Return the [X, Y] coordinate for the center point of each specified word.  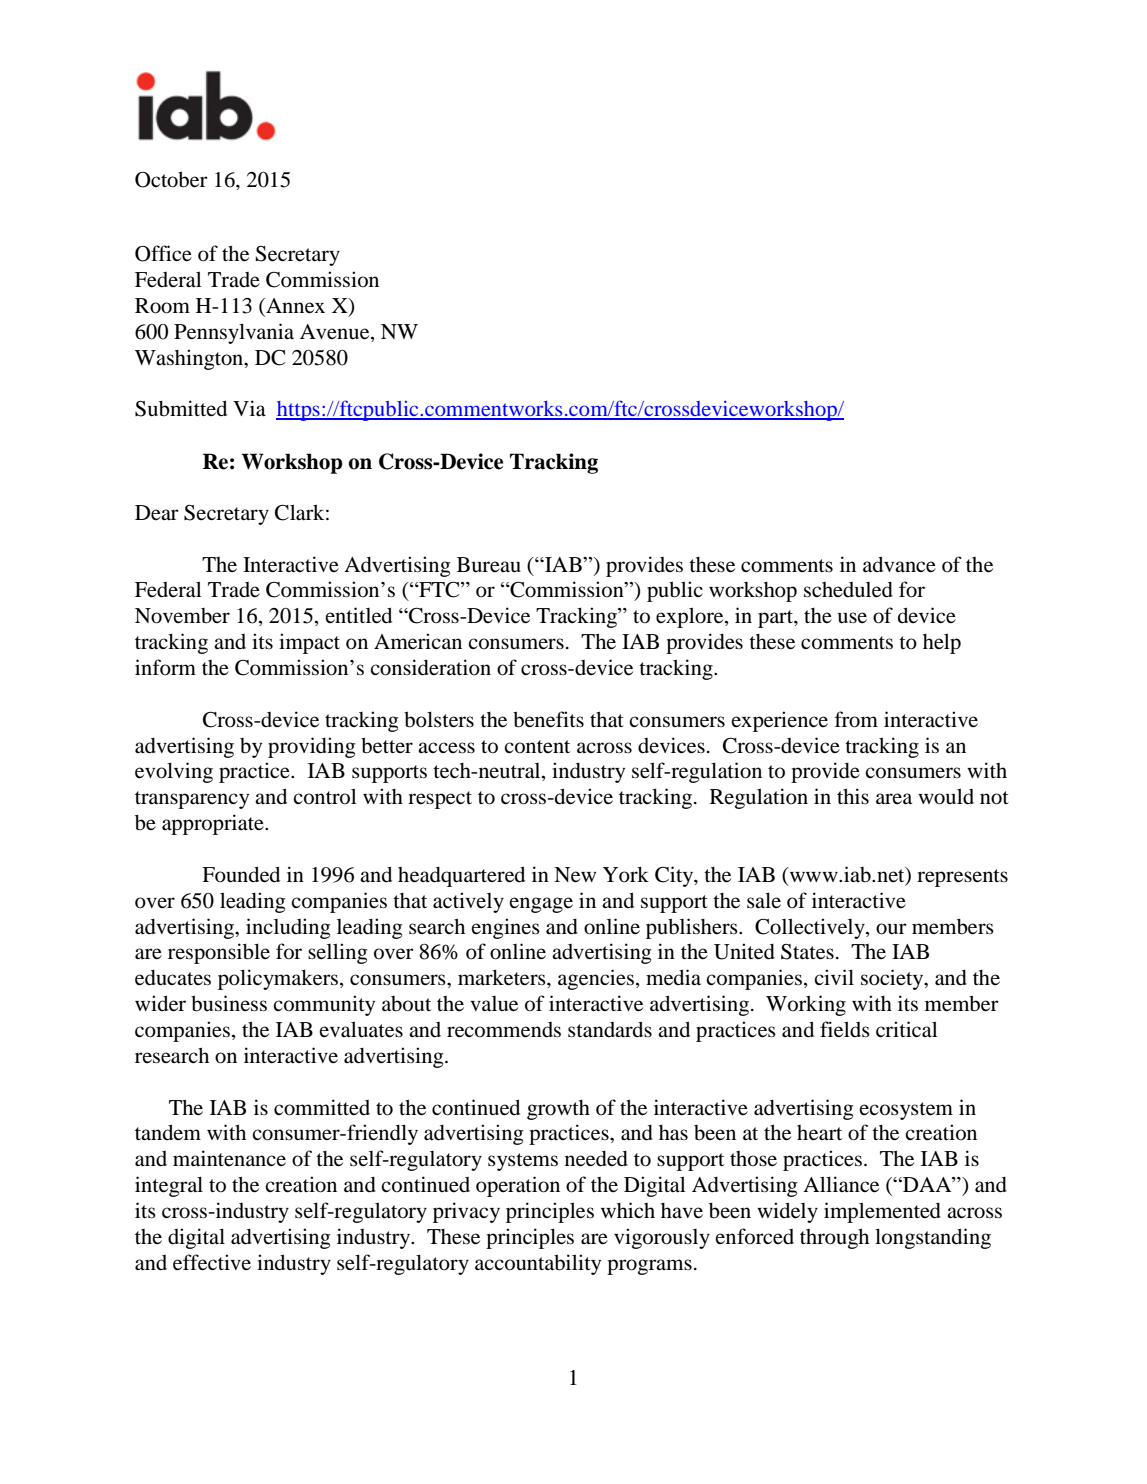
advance [899, 564]
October [171, 179]
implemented [882, 1212]
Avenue [336, 333]
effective [212, 1262]
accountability [538, 1264]
